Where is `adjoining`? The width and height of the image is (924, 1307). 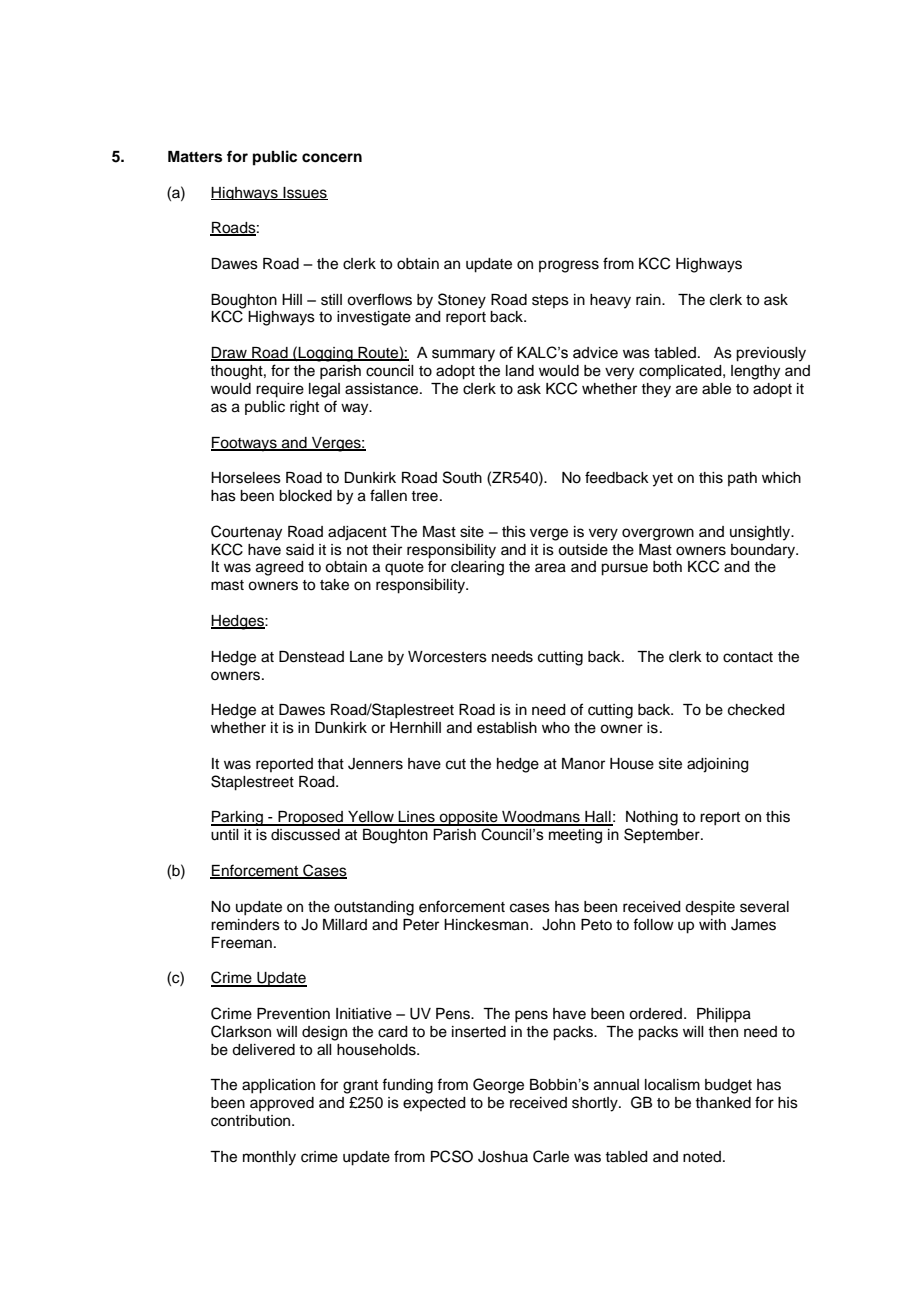
adjoining is located at coordinates (718, 765).
